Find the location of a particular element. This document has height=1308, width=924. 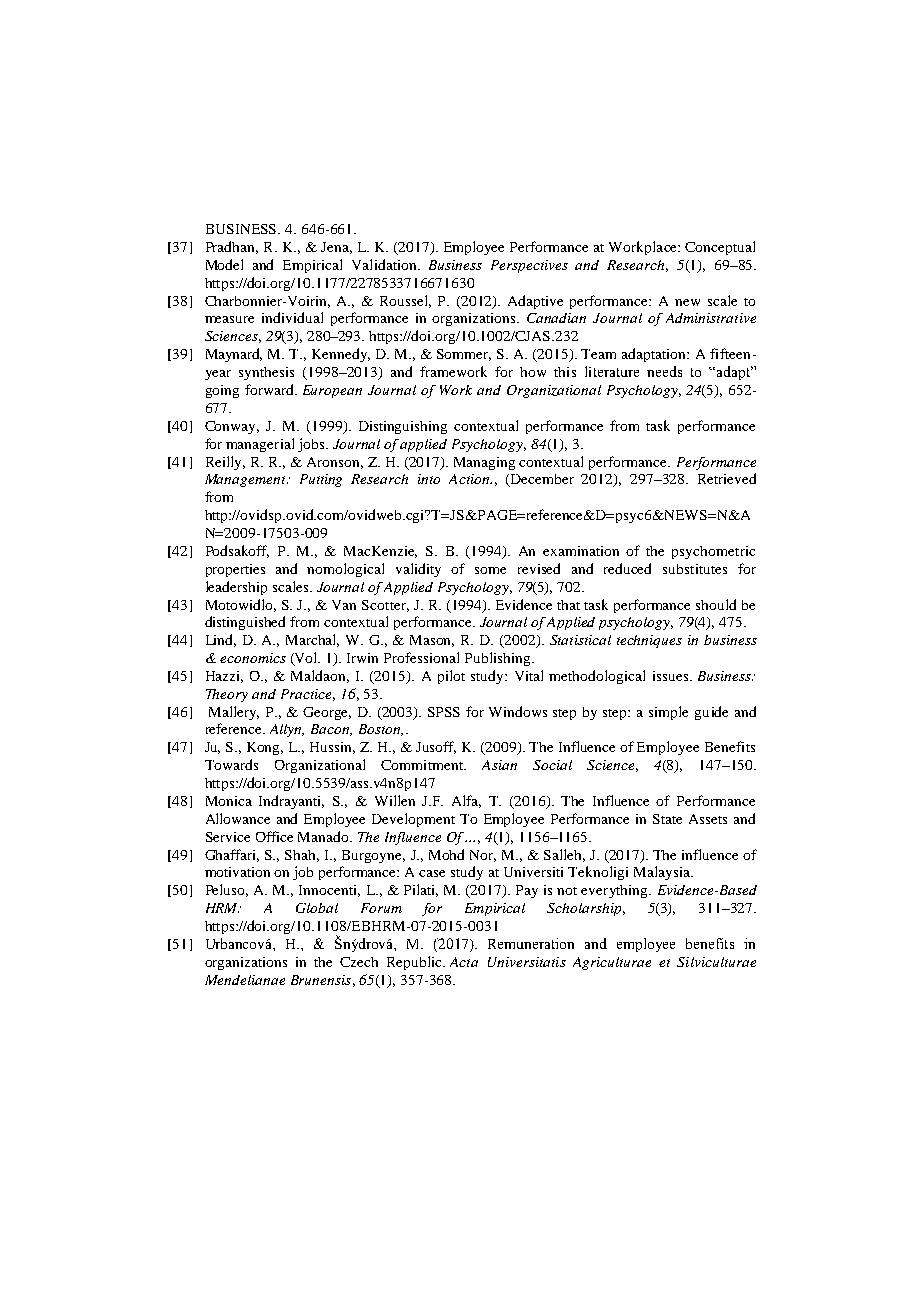

Model is located at coordinates (224, 264).
